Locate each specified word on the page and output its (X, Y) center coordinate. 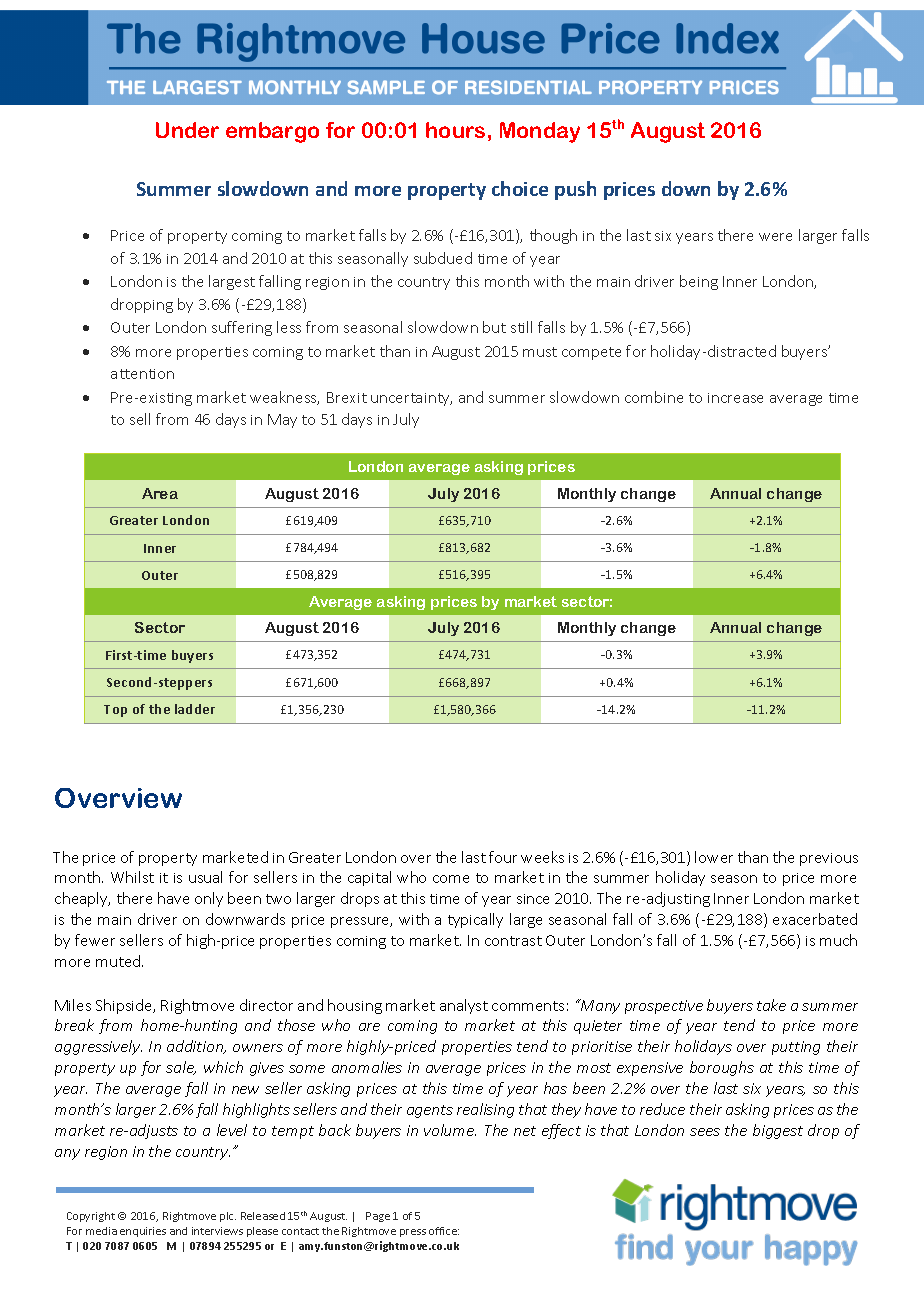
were (775, 237)
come (451, 879)
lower (714, 857)
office (444, 1231)
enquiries (143, 1232)
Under (187, 130)
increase (735, 398)
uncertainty (411, 399)
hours (455, 130)
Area (160, 493)
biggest (778, 1131)
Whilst (132, 877)
